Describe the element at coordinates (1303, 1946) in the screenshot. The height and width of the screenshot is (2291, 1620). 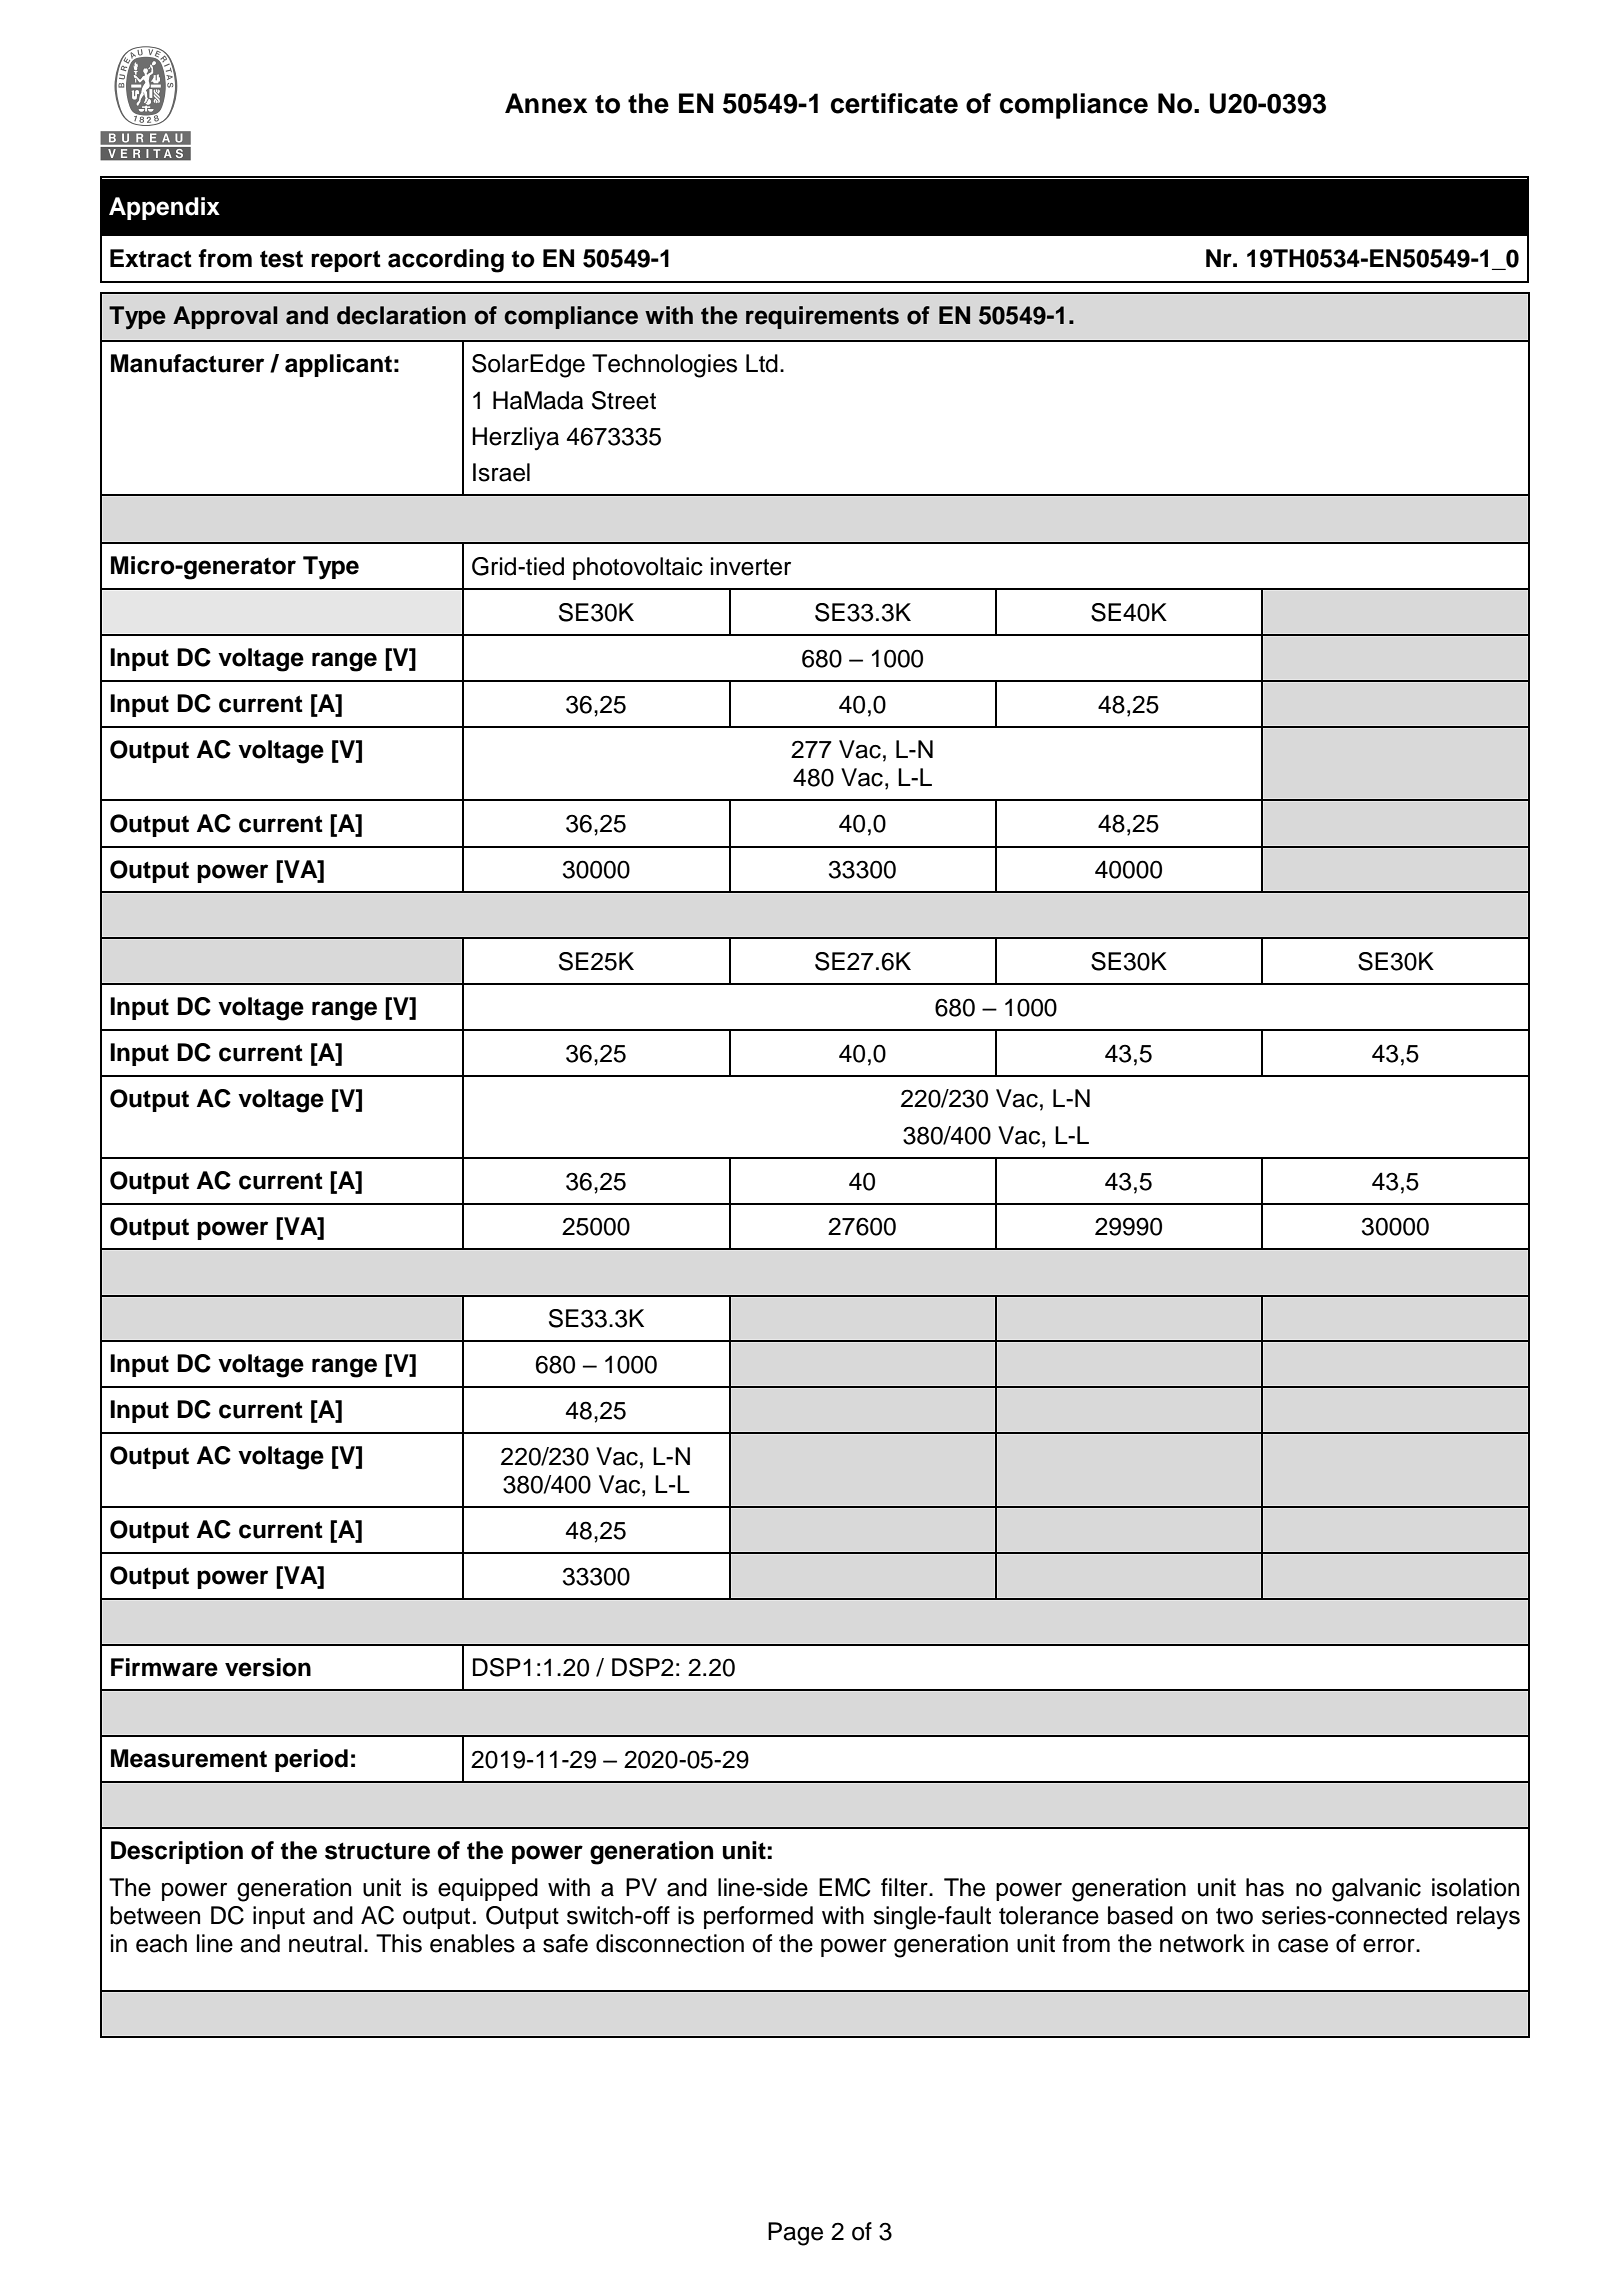
I see `case` at that location.
